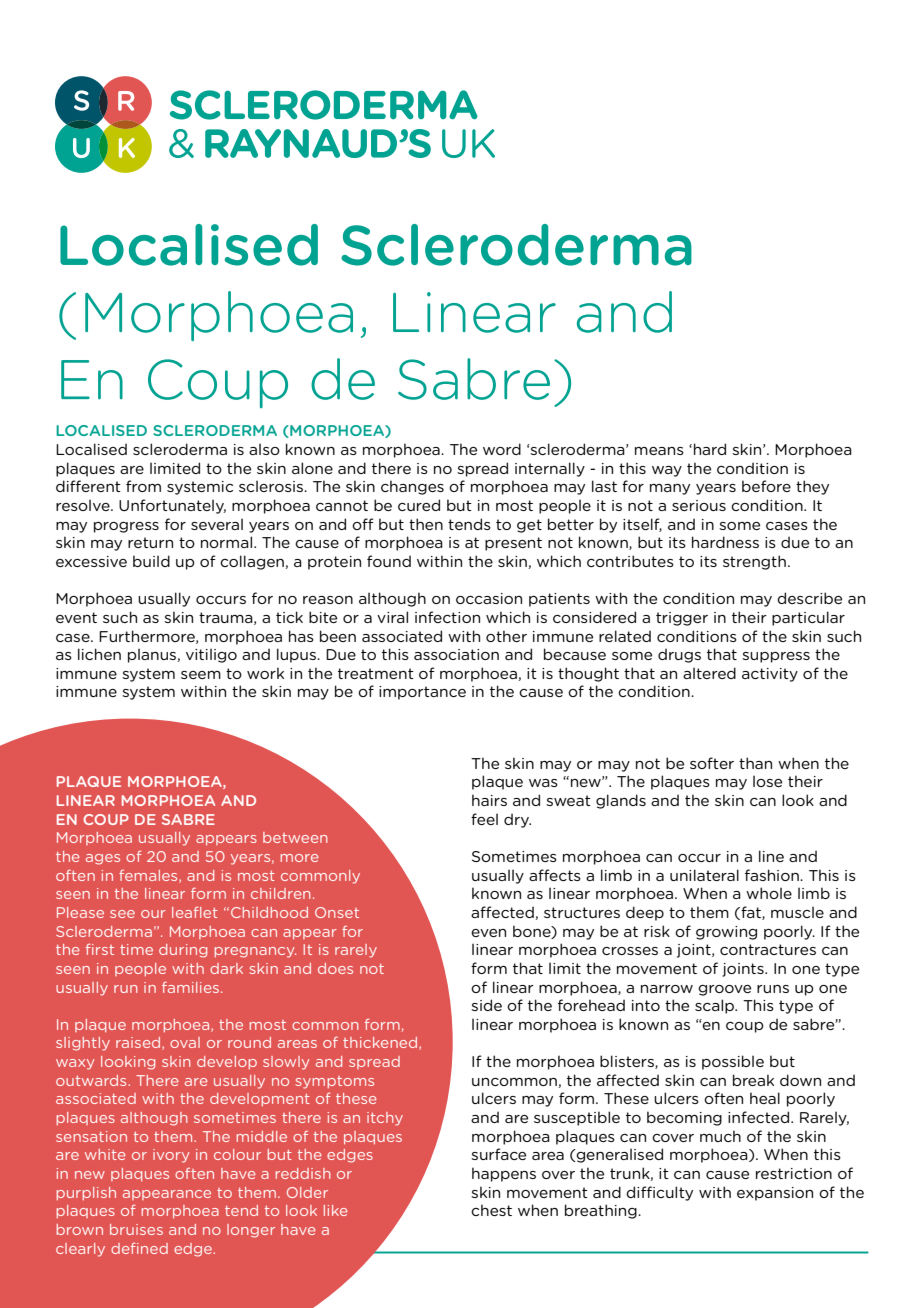 The width and height of the page is (924, 1308). What do you see at coordinates (412, 487) in the page?
I see `changes` at bounding box center [412, 487].
